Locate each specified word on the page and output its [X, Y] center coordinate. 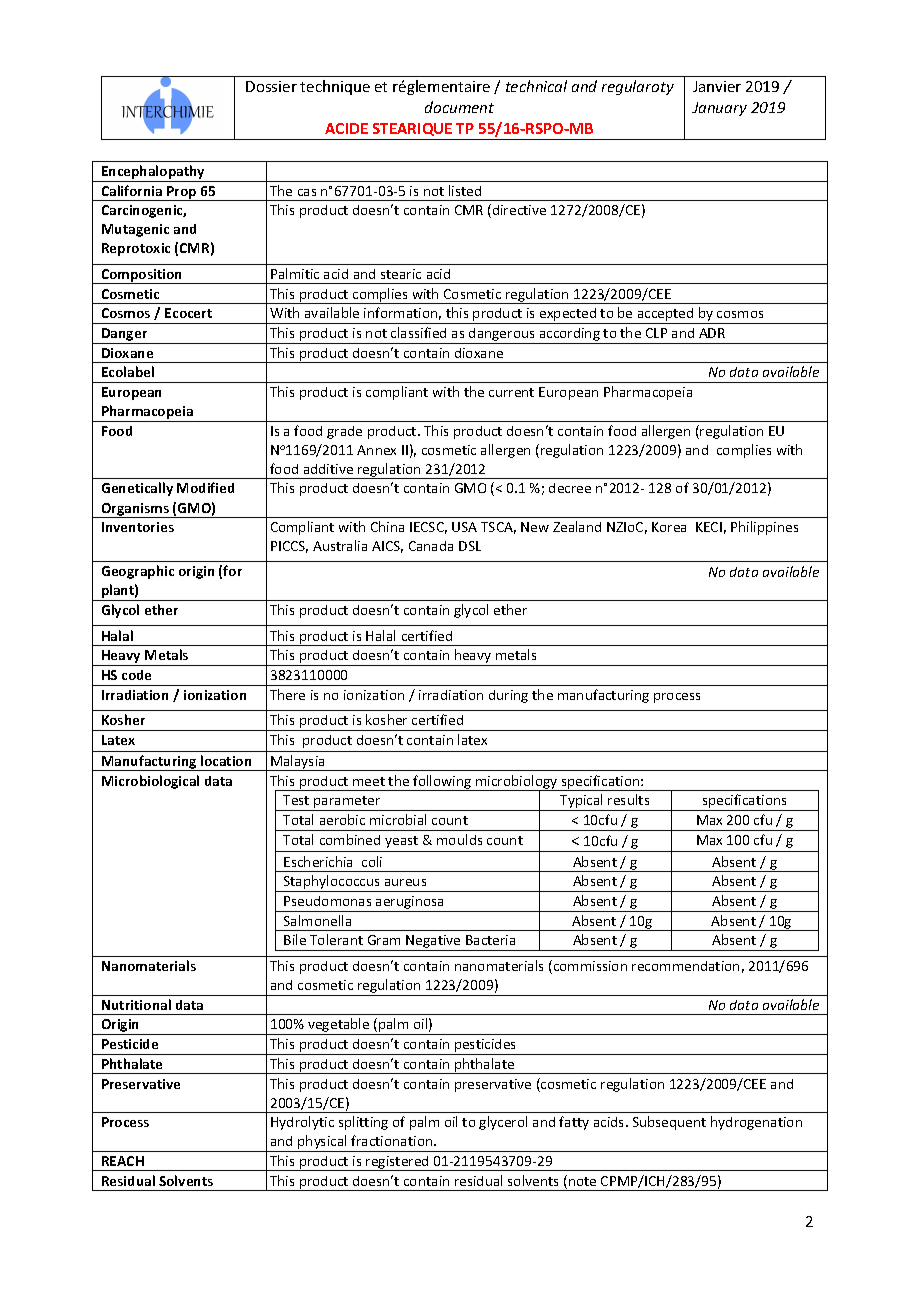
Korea [669, 527]
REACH [123, 1161]
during [508, 696]
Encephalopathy [154, 173]
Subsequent [669, 1123]
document [459, 107]
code [136, 675]
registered [398, 1163]
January [719, 109]
